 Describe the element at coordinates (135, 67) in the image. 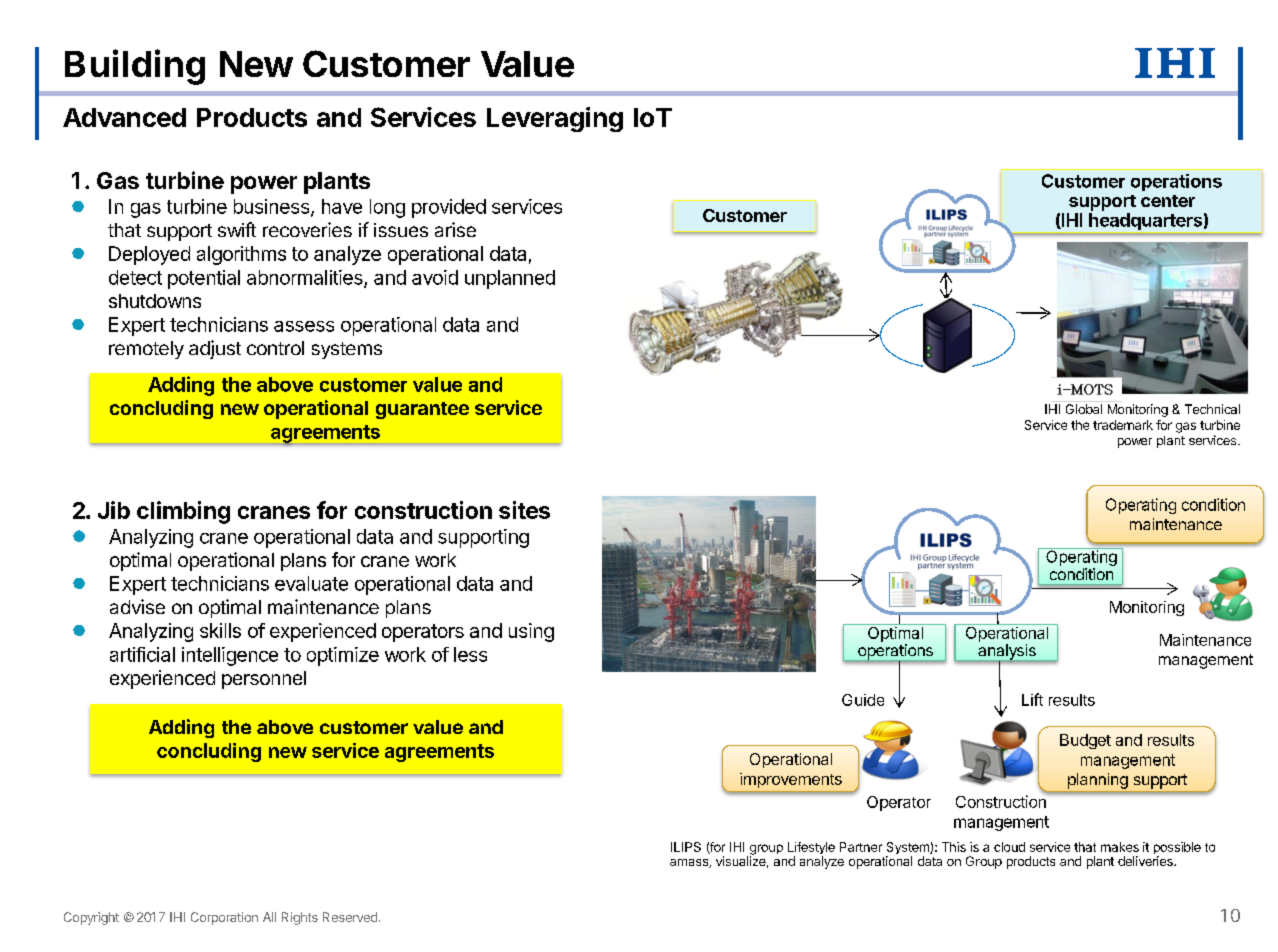

I see `Building` at that location.
